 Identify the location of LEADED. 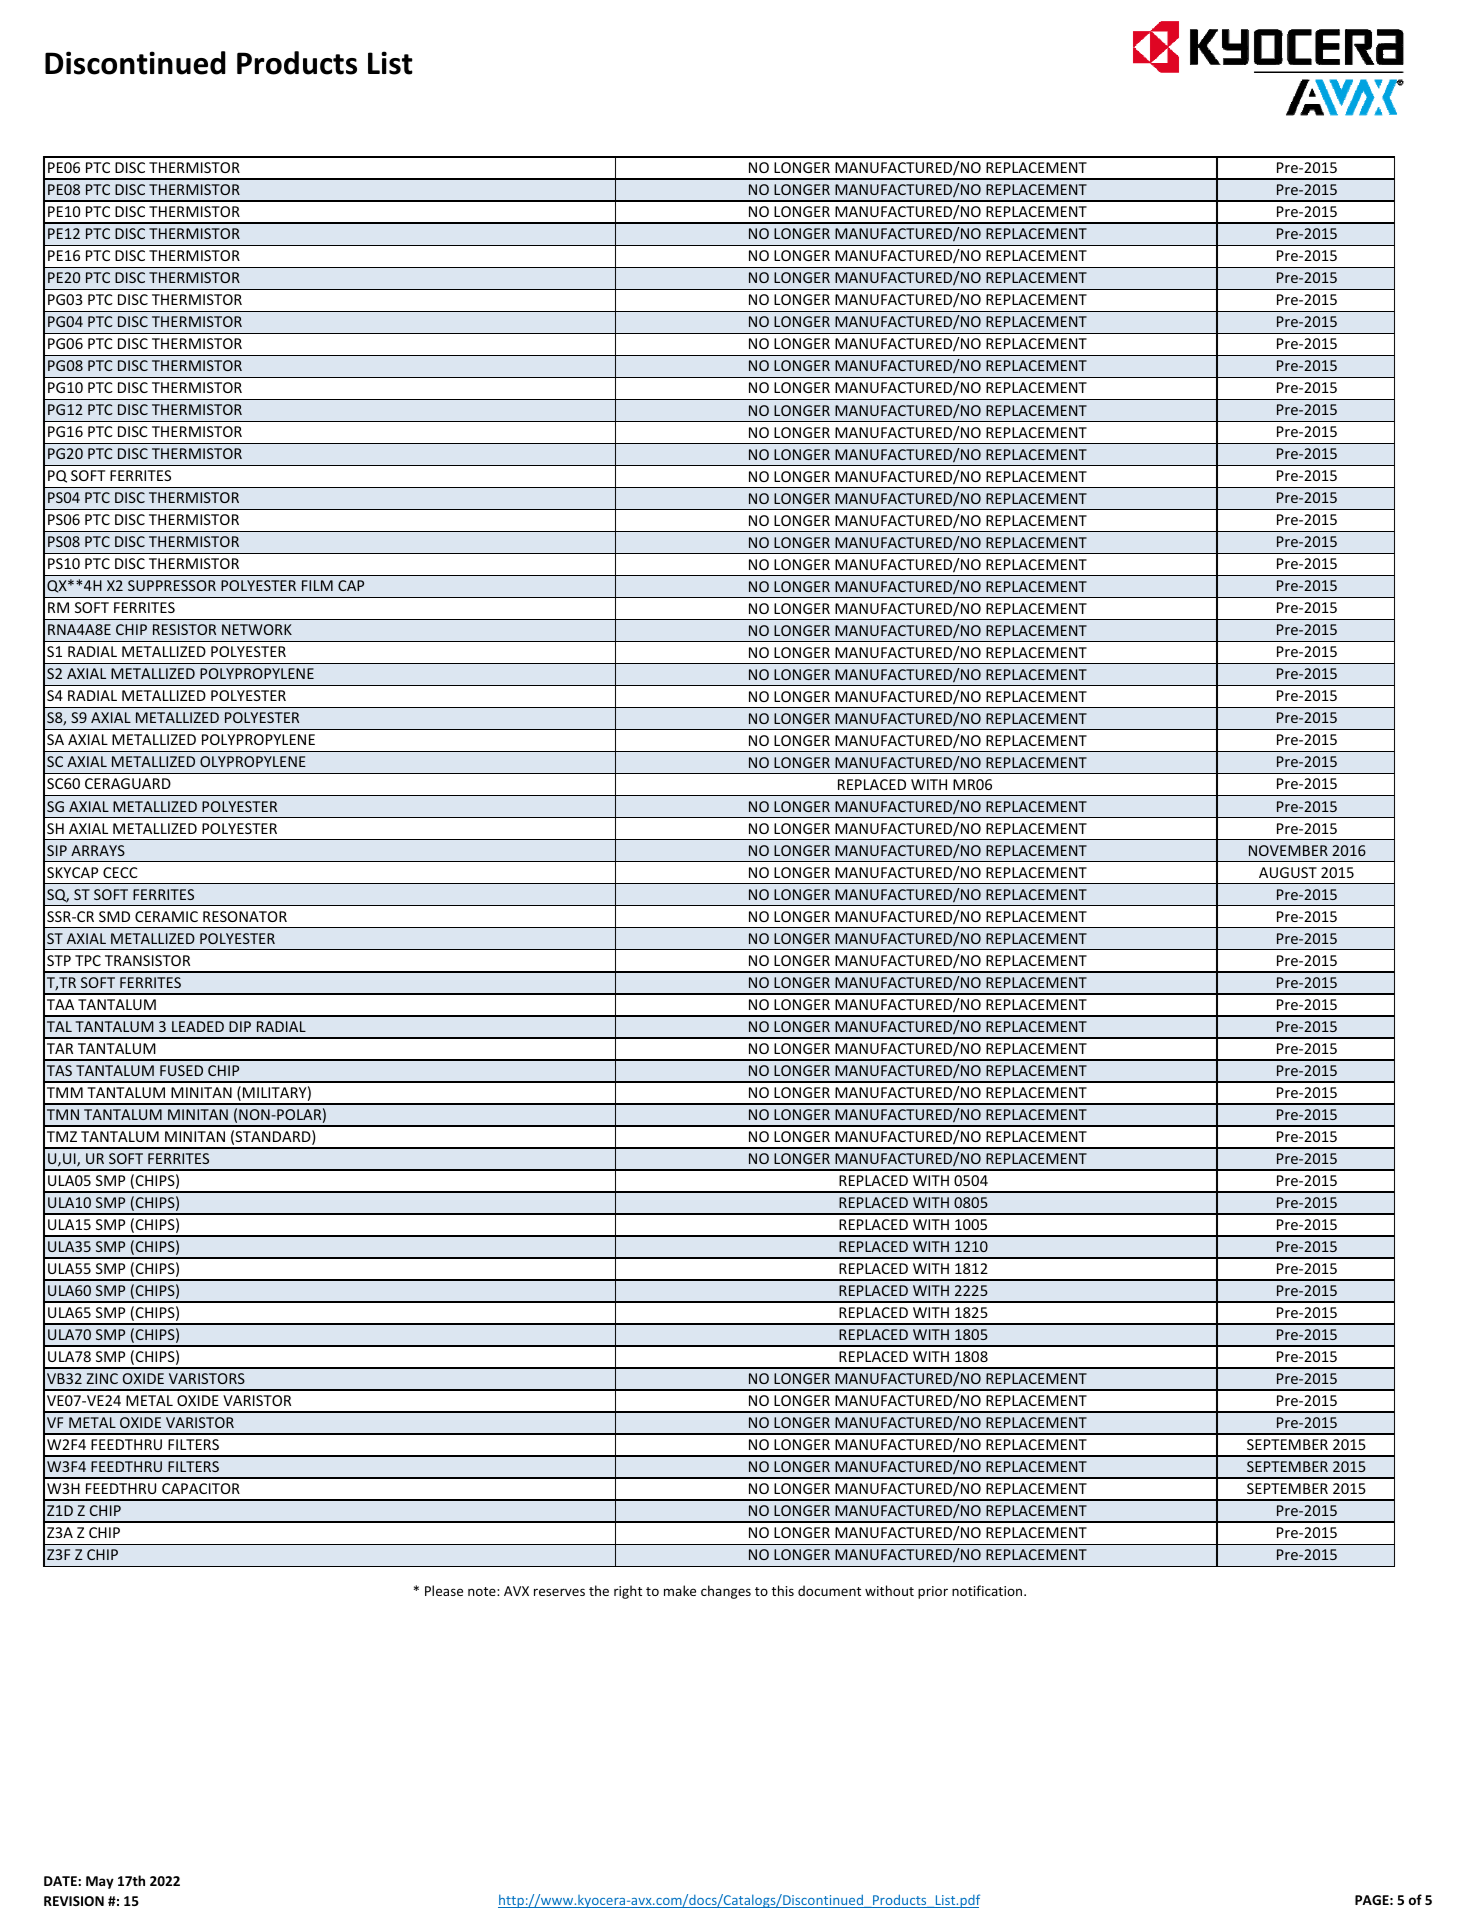
(198, 1026).
